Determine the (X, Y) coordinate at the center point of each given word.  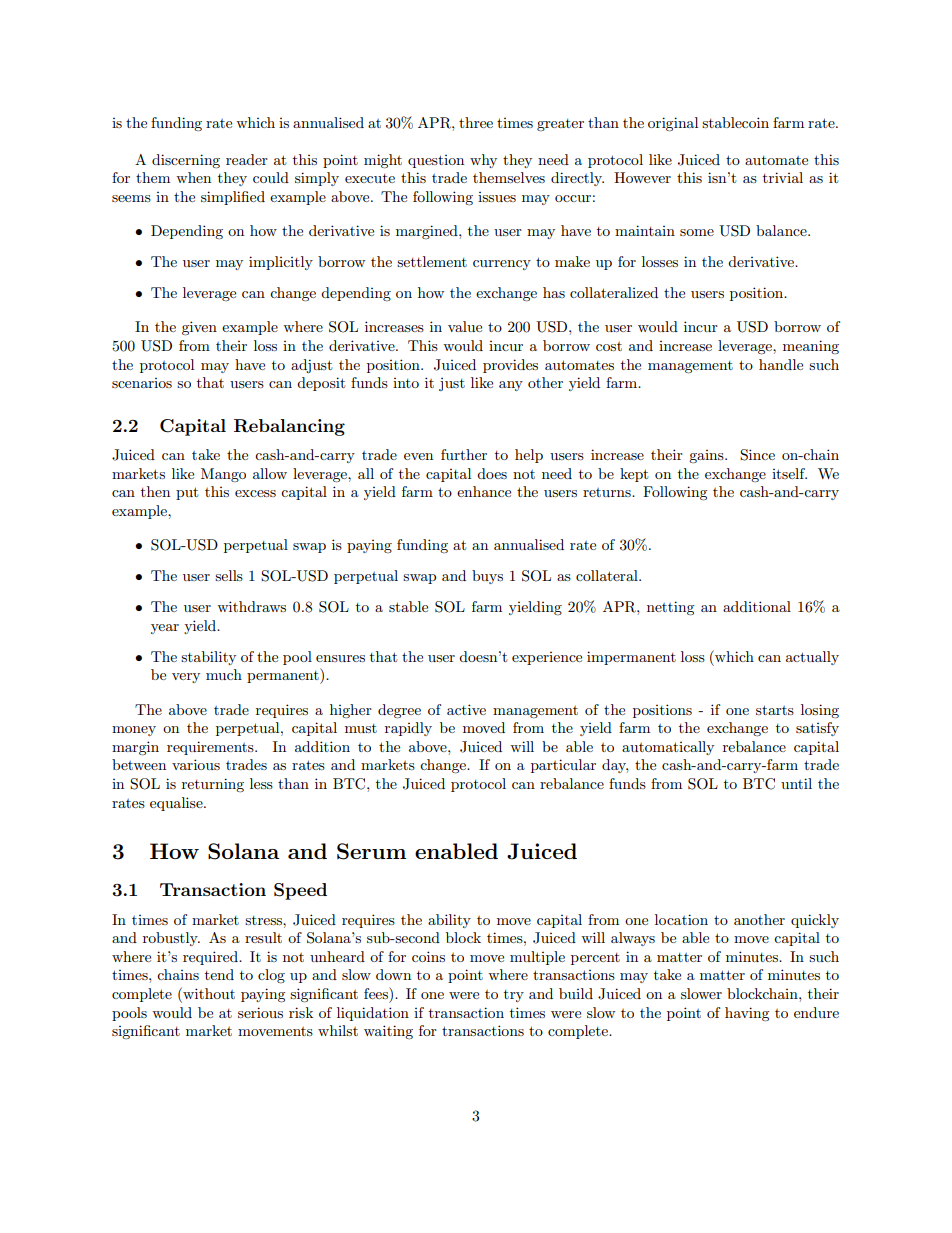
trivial (783, 177)
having (747, 1014)
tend (219, 974)
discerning (186, 161)
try (514, 996)
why (483, 161)
